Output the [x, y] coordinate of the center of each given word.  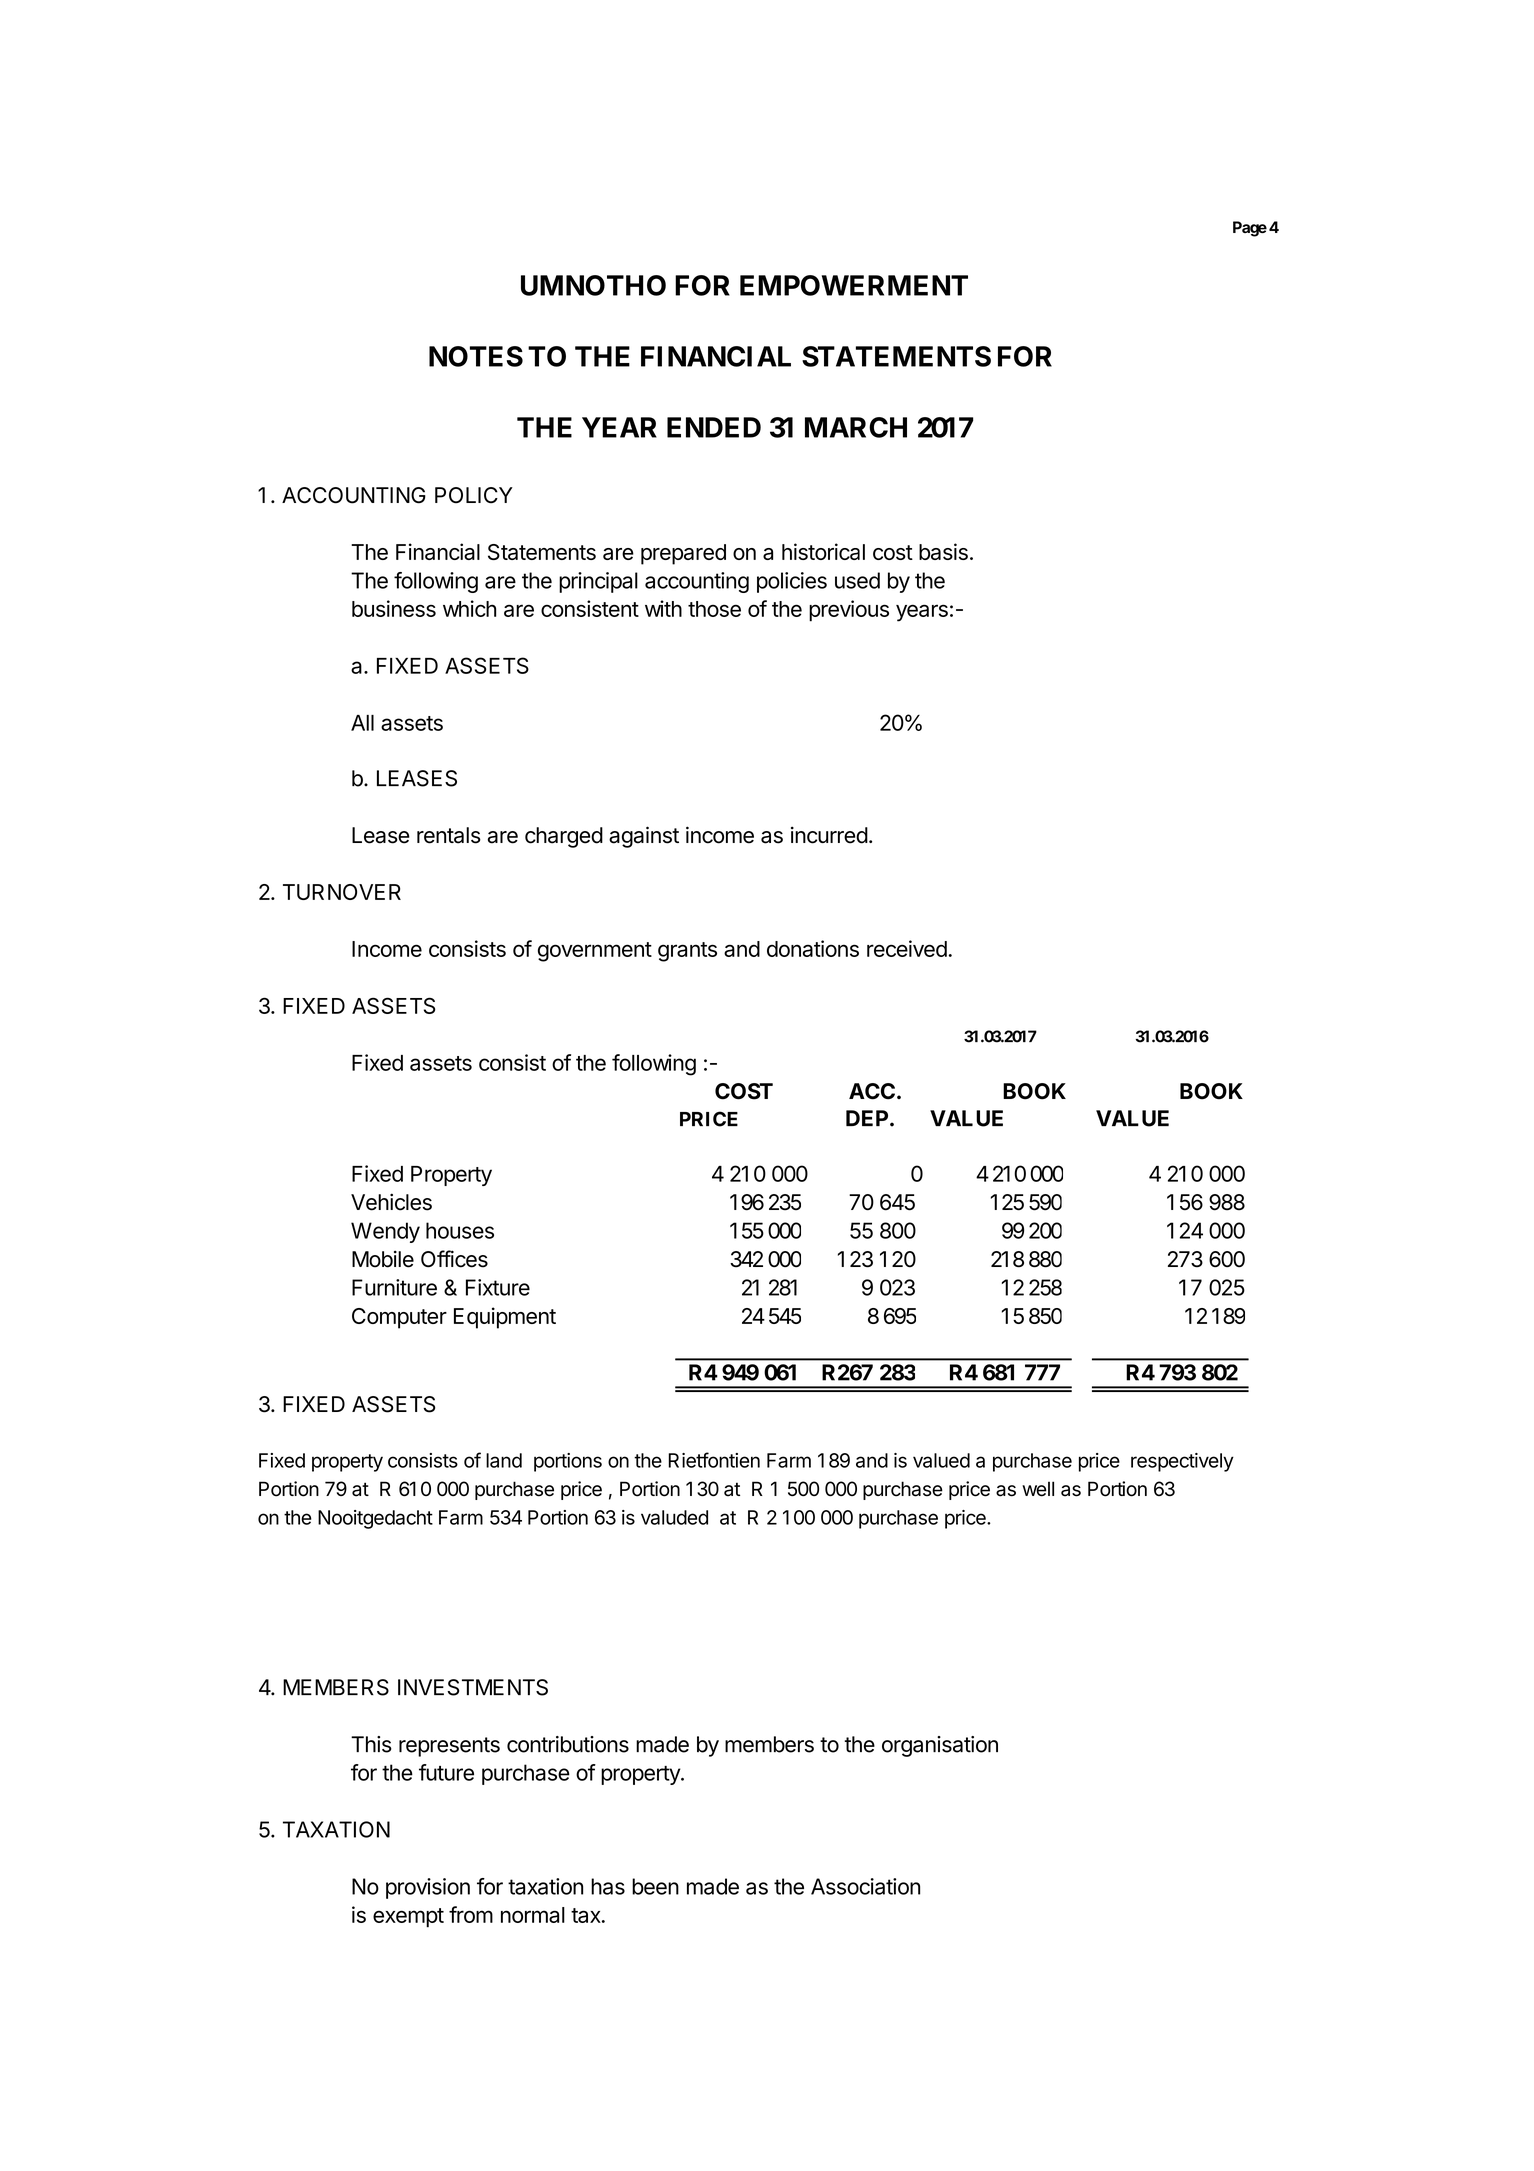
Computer [399, 1318]
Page [1250, 229]
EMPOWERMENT [854, 285]
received [907, 948]
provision [428, 1888]
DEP [867, 1118]
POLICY [474, 495]
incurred [829, 835]
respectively [1182, 1462]
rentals [449, 835]
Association [865, 1886]
